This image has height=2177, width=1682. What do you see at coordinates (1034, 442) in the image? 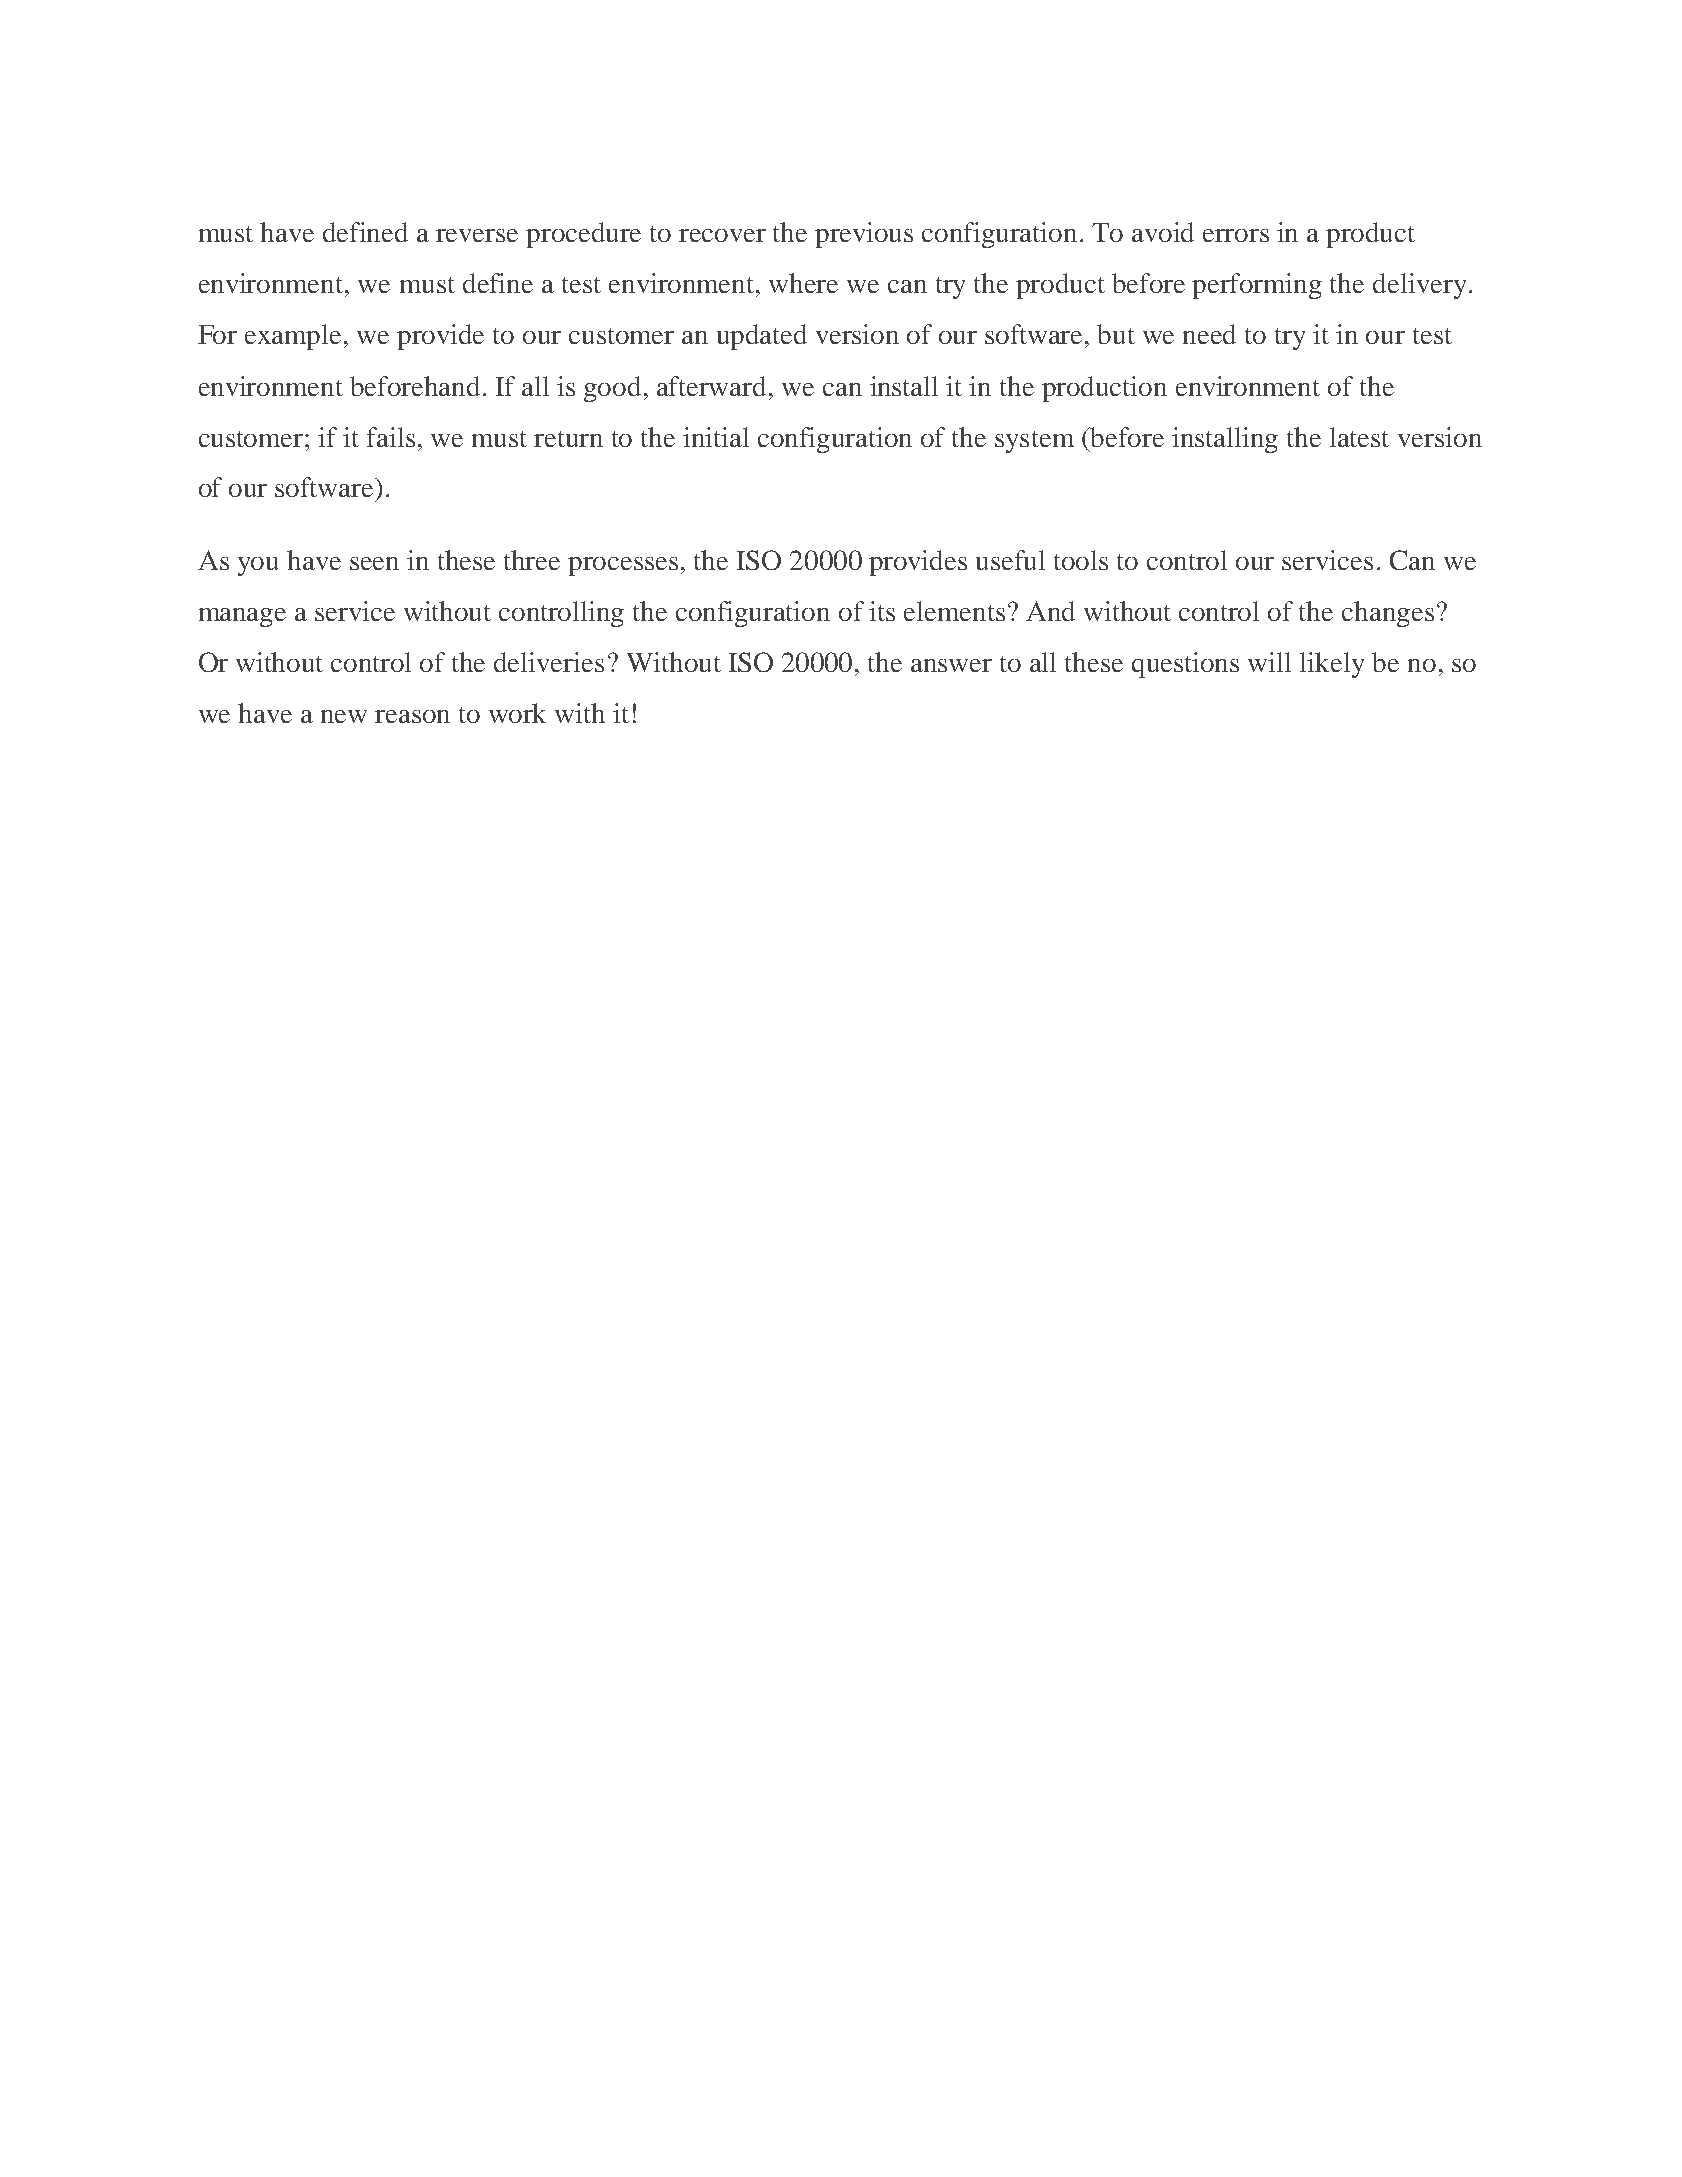
I see `system` at bounding box center [1034, 442].
